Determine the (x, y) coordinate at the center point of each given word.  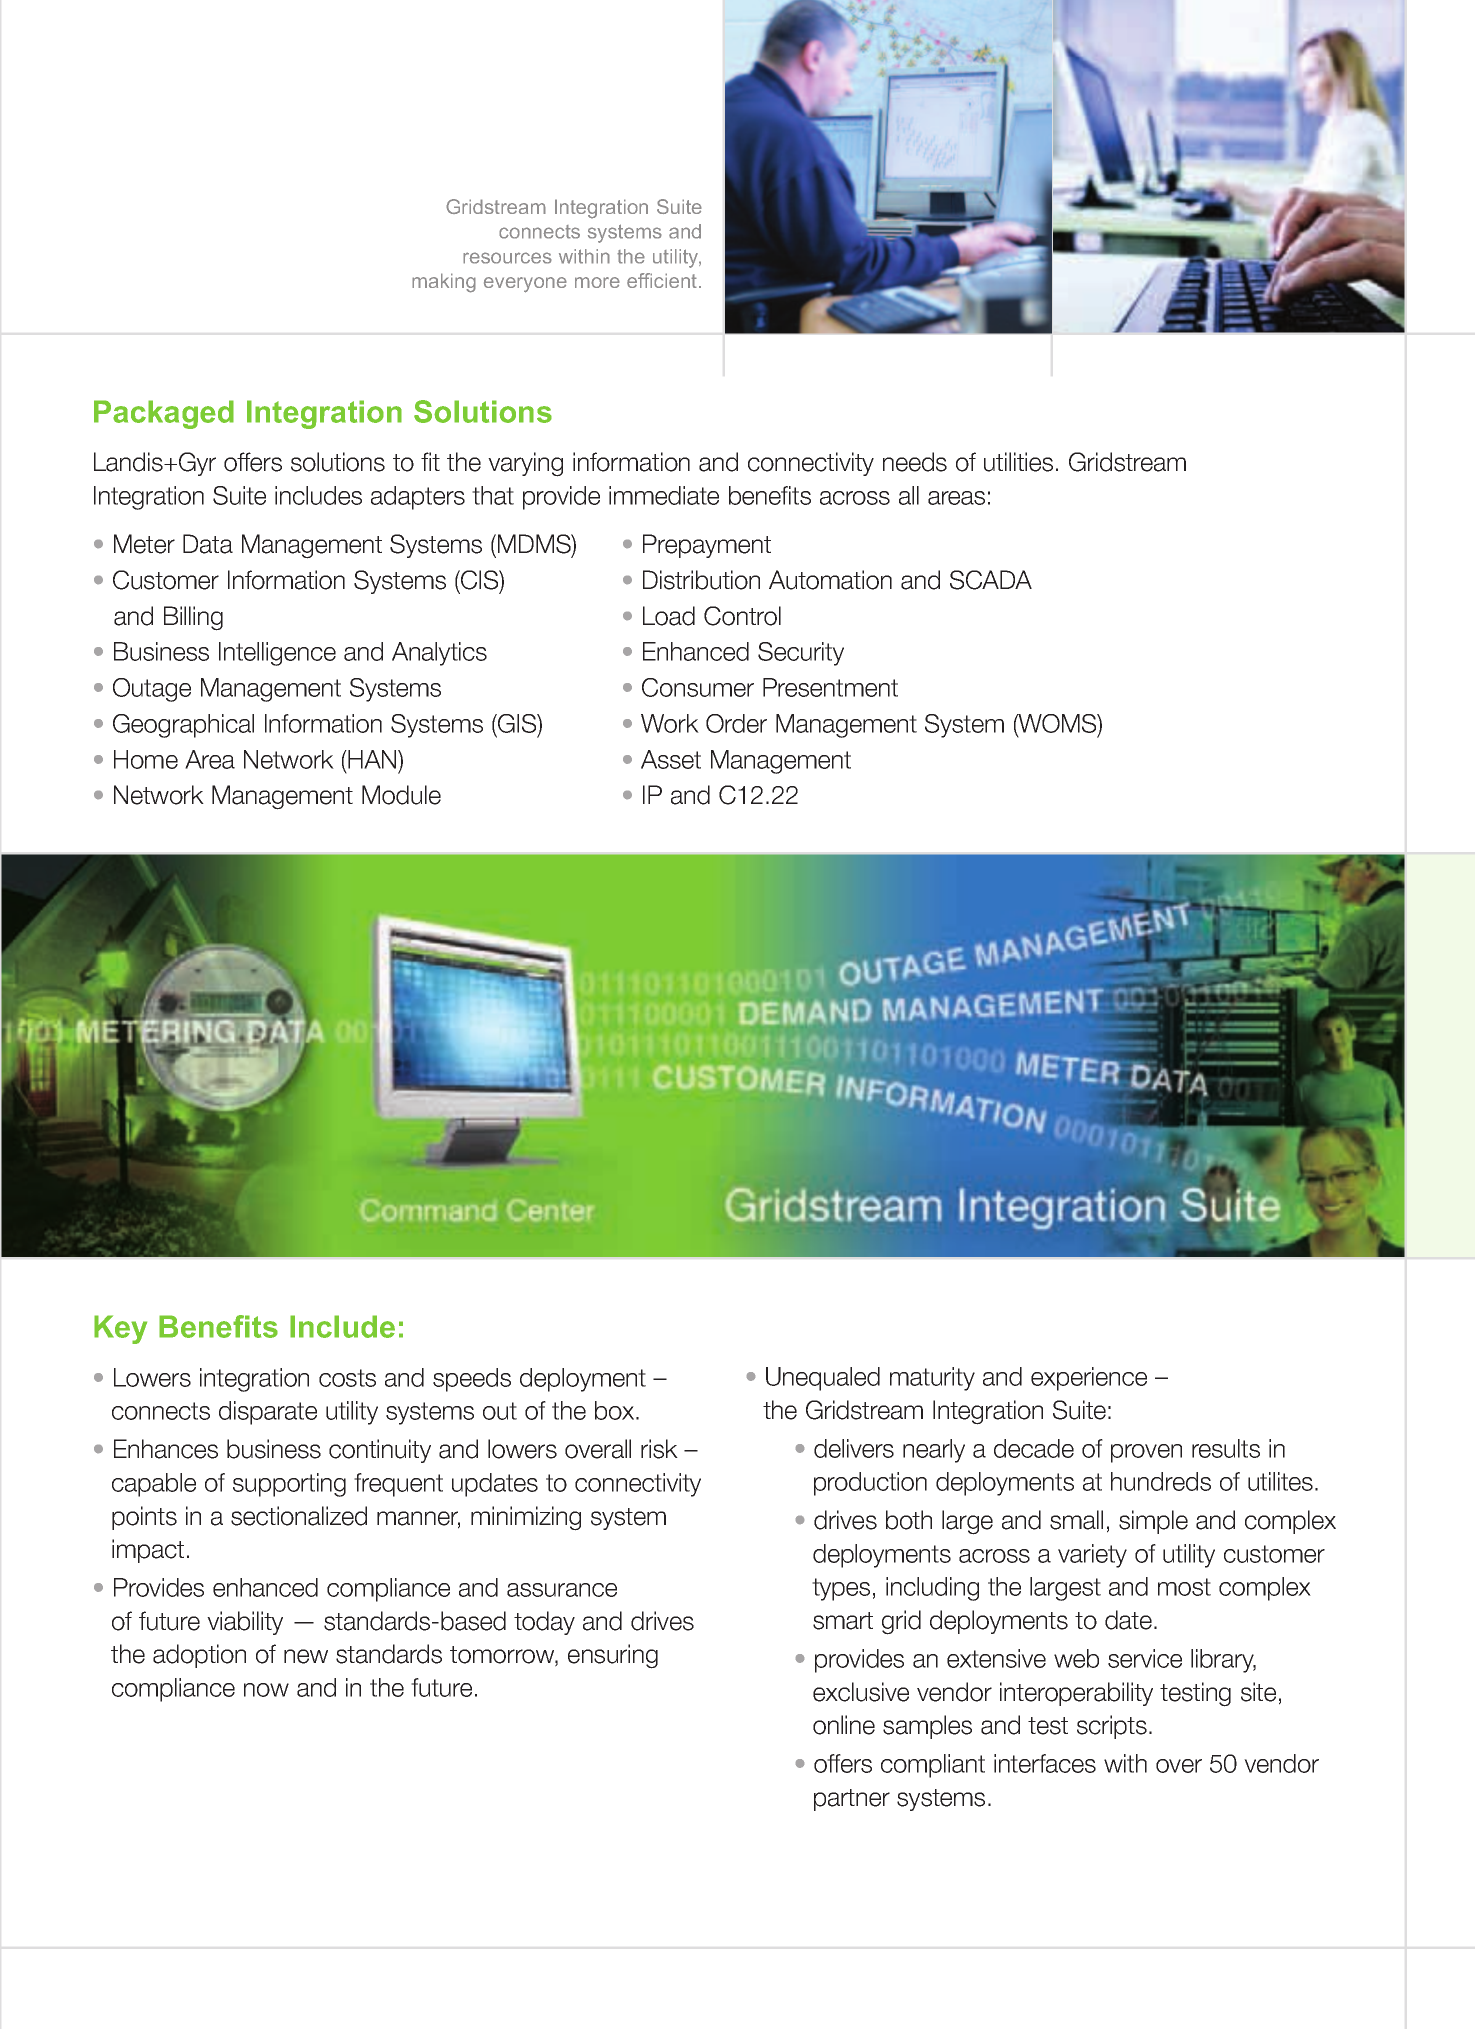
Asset (671, 759)
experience (1089, 1379)
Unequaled (823, 1379)
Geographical (183, 726)
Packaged (164, 414)
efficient (662, 280)
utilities (1018, 462)
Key (120, 1329)
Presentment (830, 687)
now (266, 1690)
